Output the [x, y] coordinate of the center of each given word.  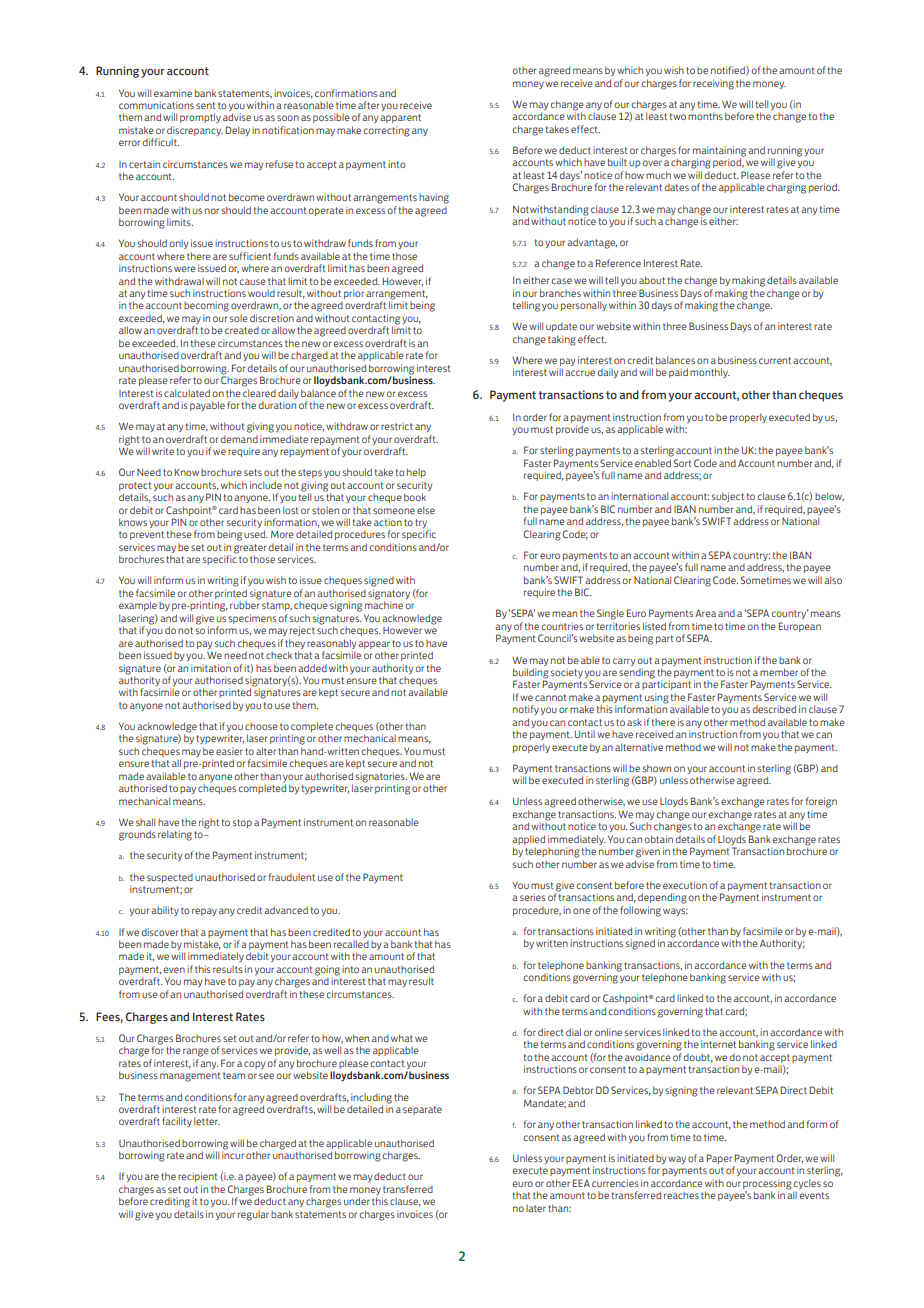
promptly [200, 118]
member [779, 672]
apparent [400, 118]
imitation [211, 668]
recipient [197, 1177]
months [705, 116]
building [531, 674]
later [536, 1208]
